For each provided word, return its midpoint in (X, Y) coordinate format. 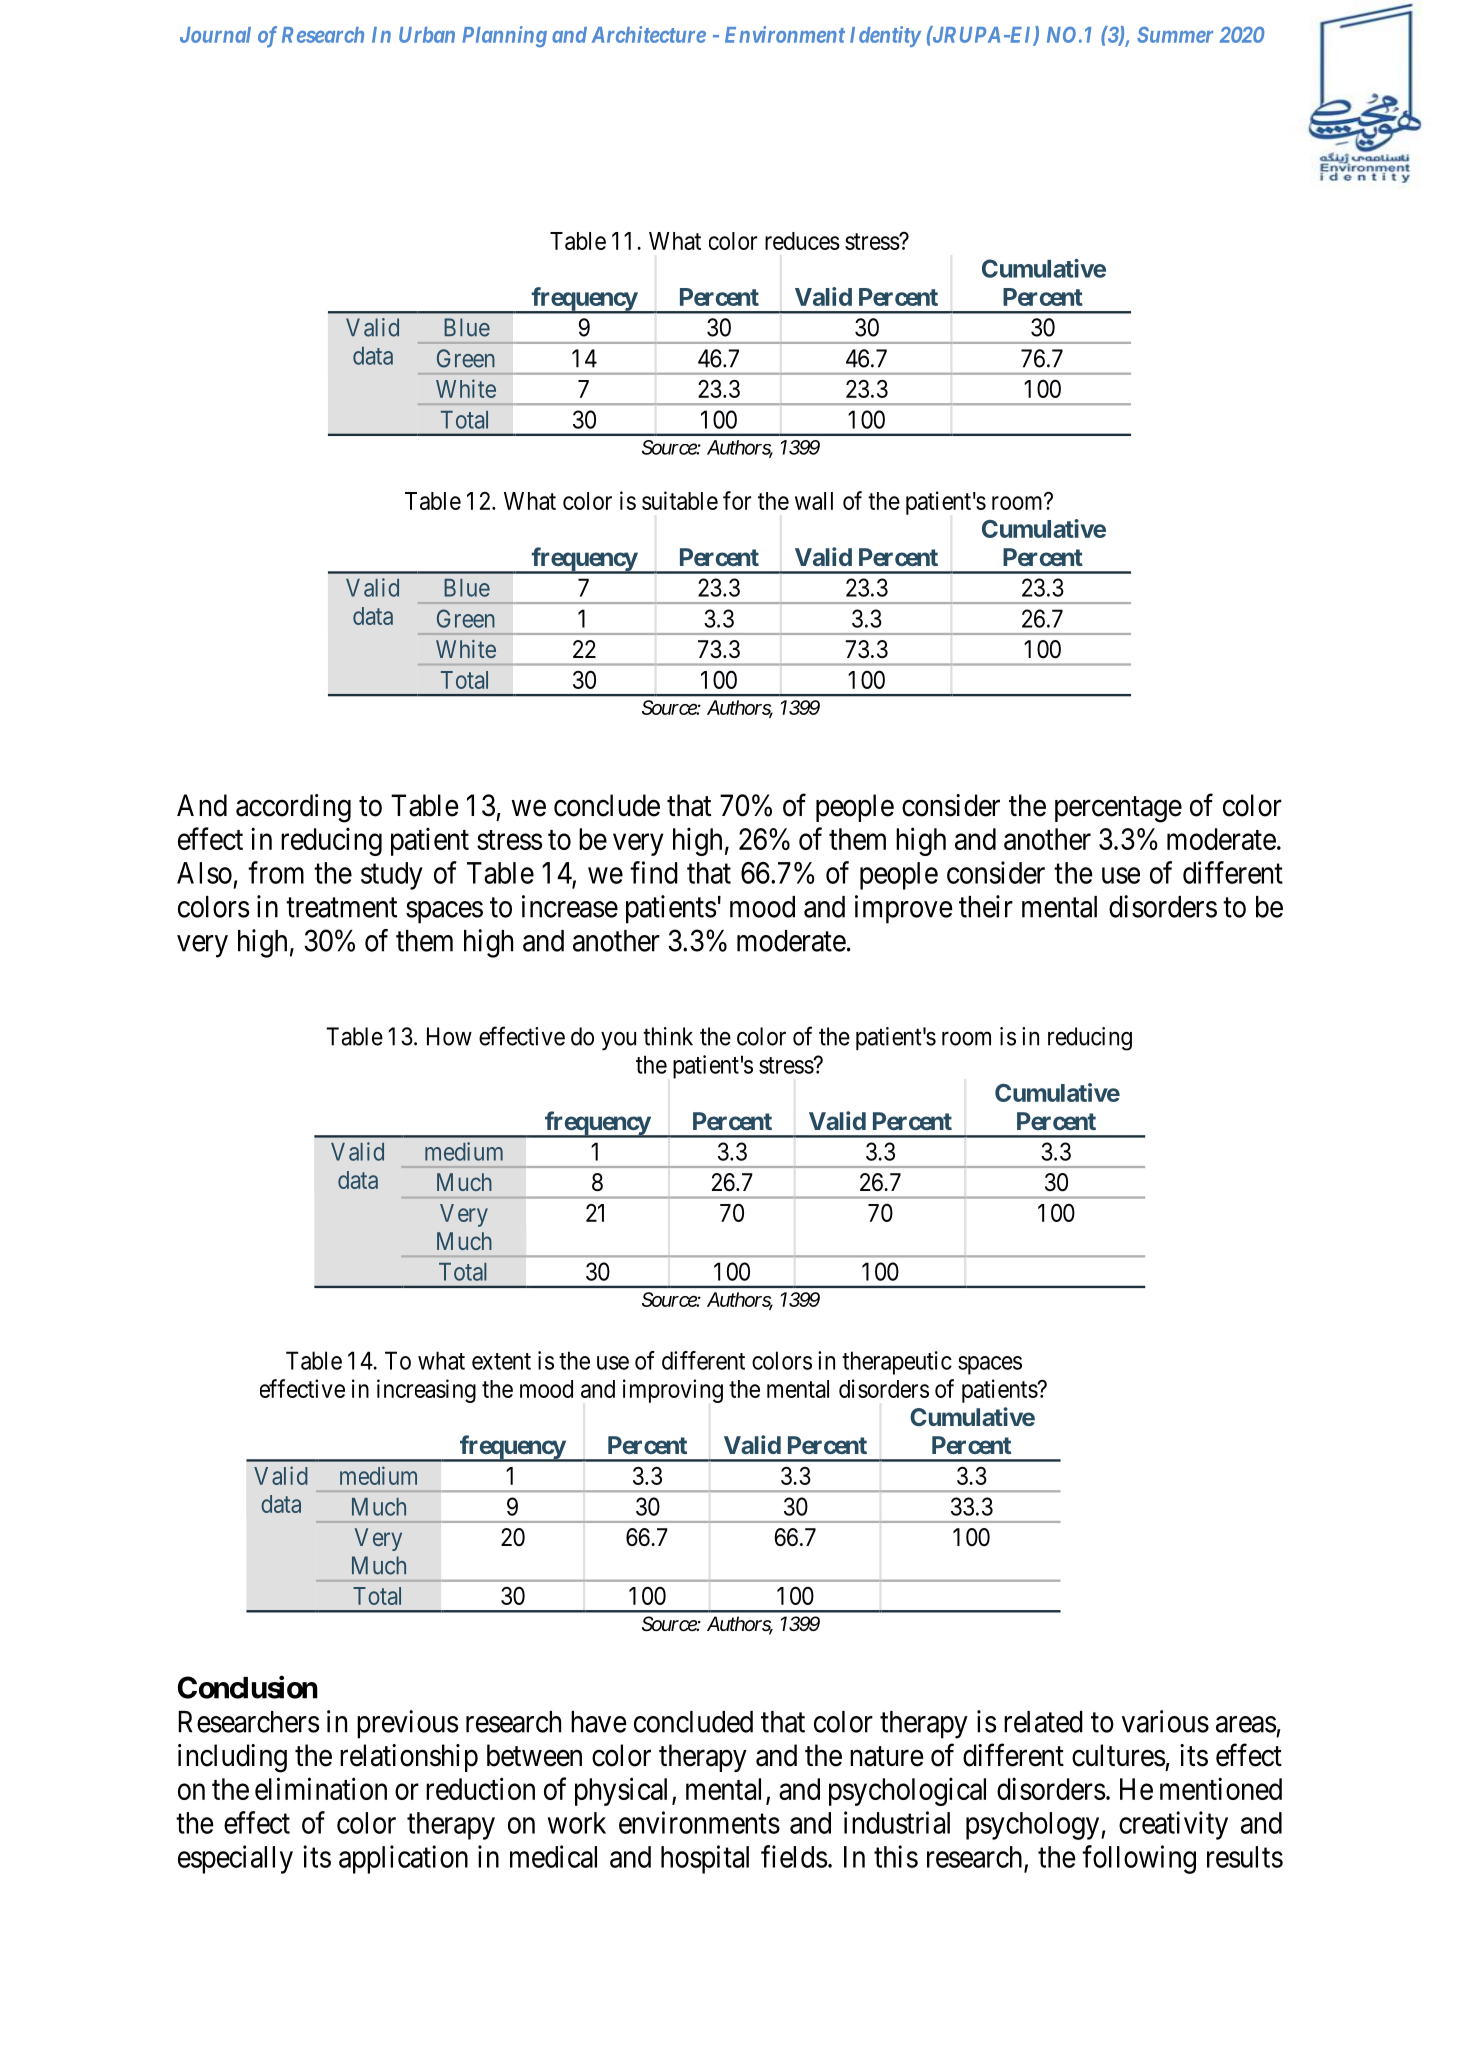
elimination (321, 1788)
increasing (426, 1391)
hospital (705, 1859)
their (986, 906)
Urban (427, 35)
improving (673, 1391)
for (737, 500)
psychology (1034, 1826)
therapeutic (897, 1363)
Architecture (649, 34)
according (293, 808)
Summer (1175, 34)
